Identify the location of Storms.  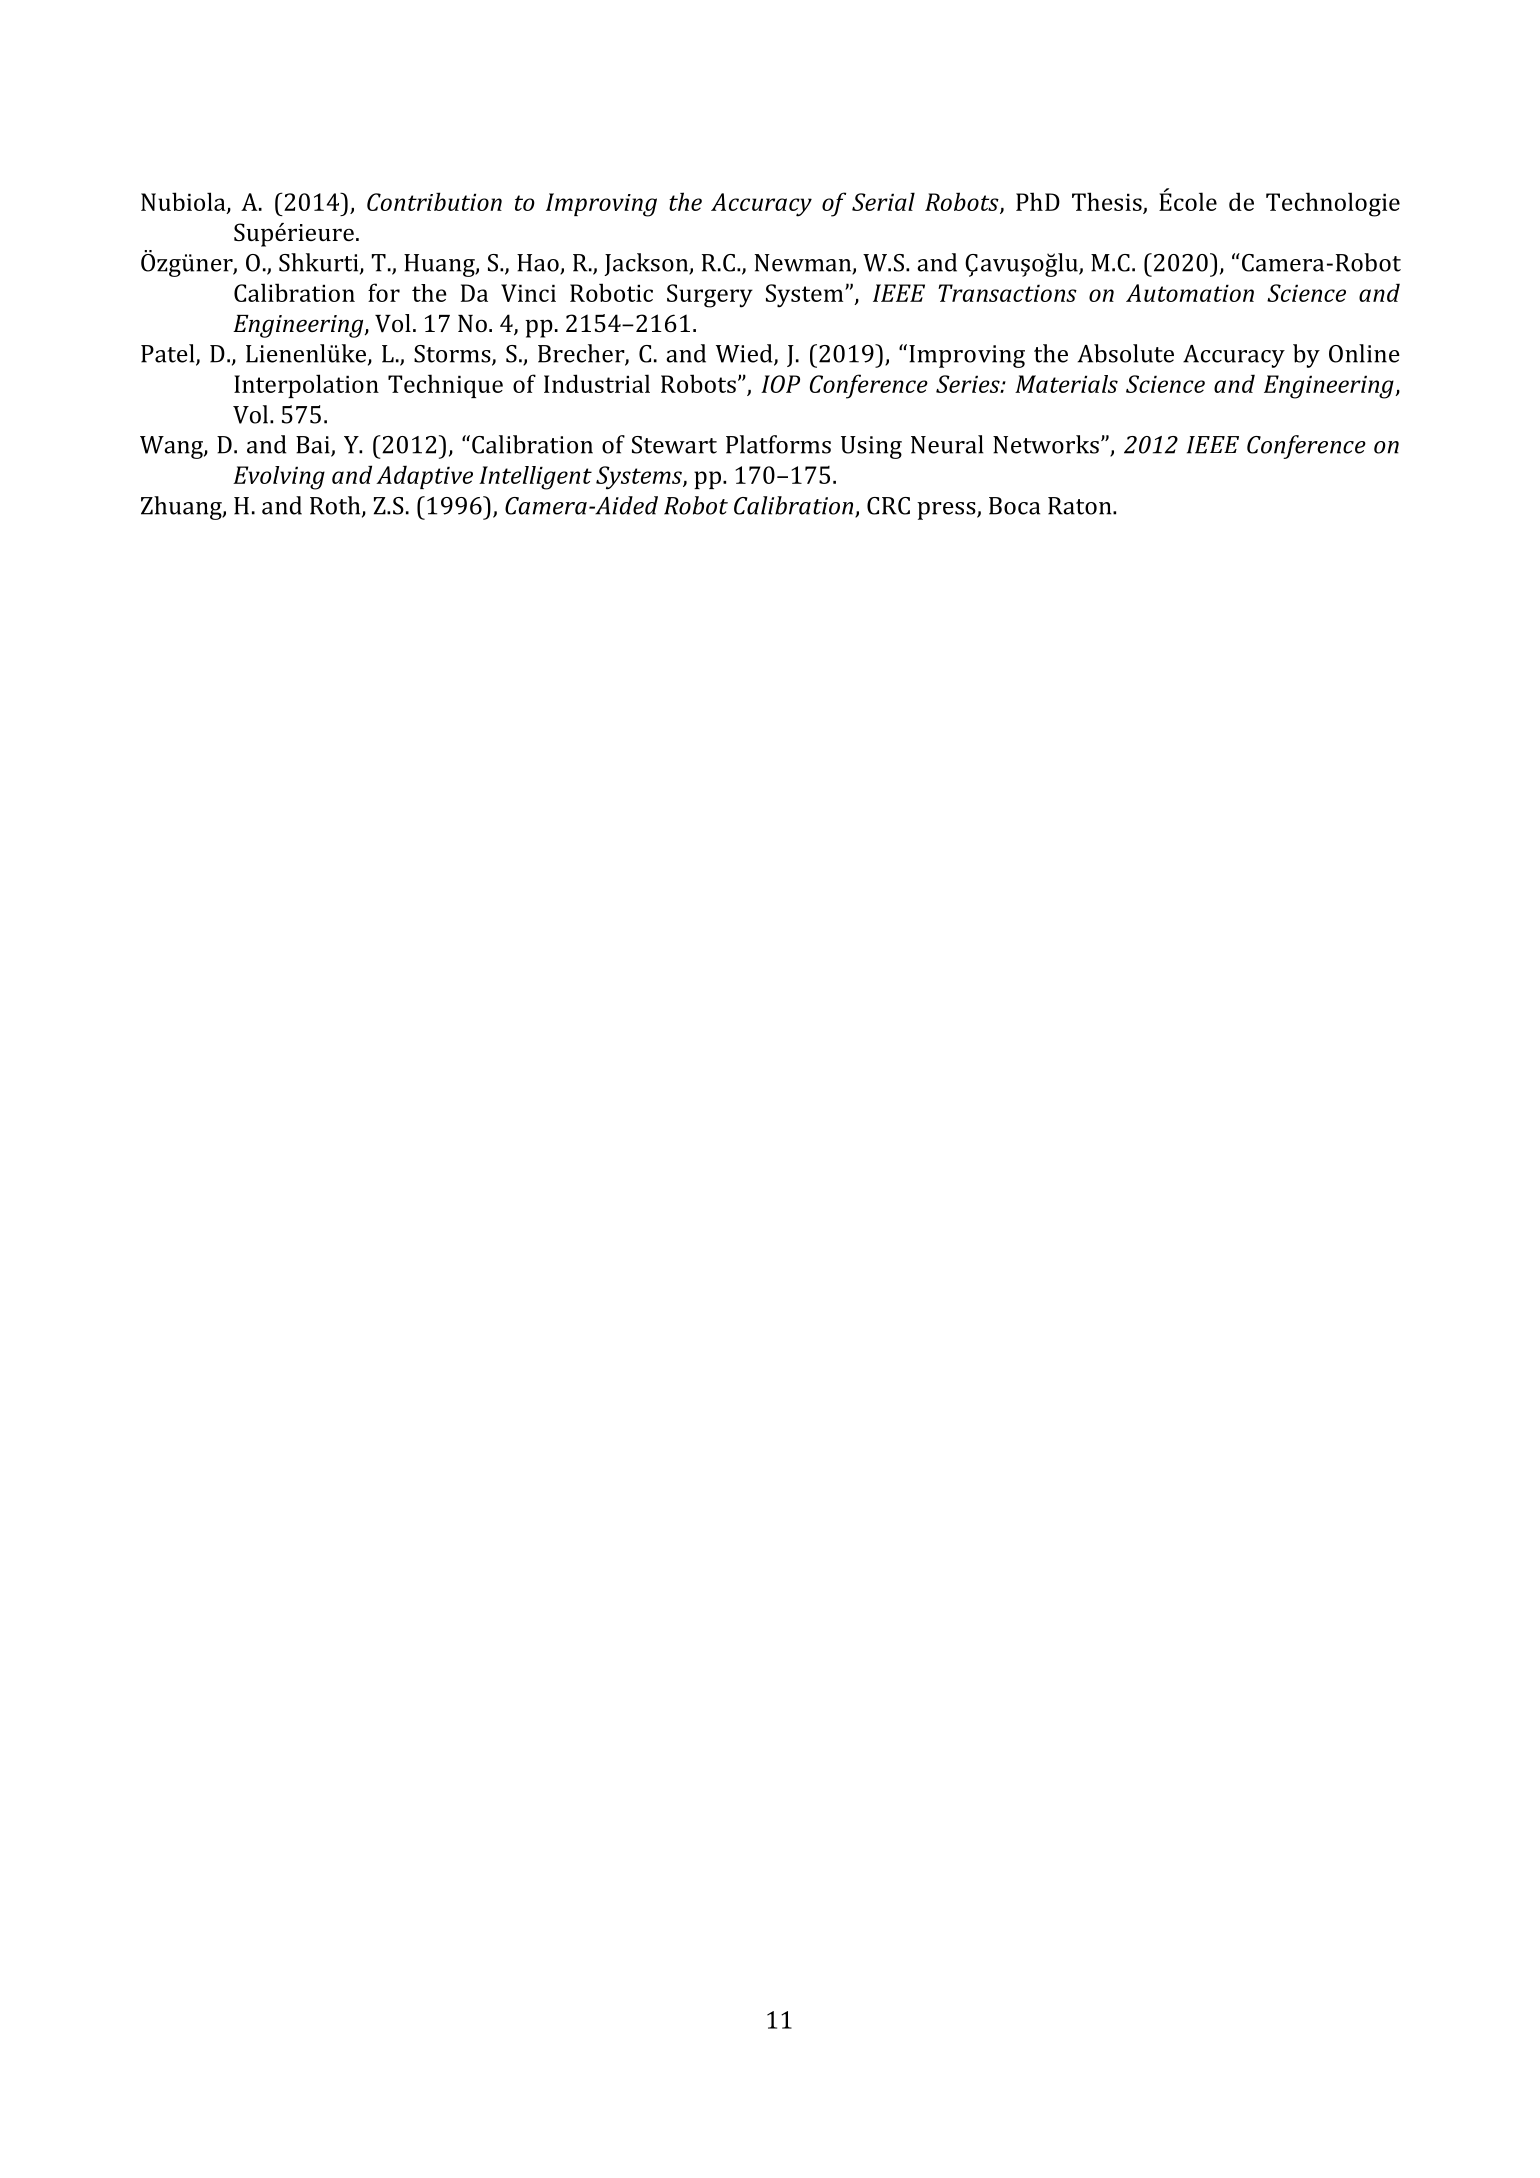
(453, 355).
